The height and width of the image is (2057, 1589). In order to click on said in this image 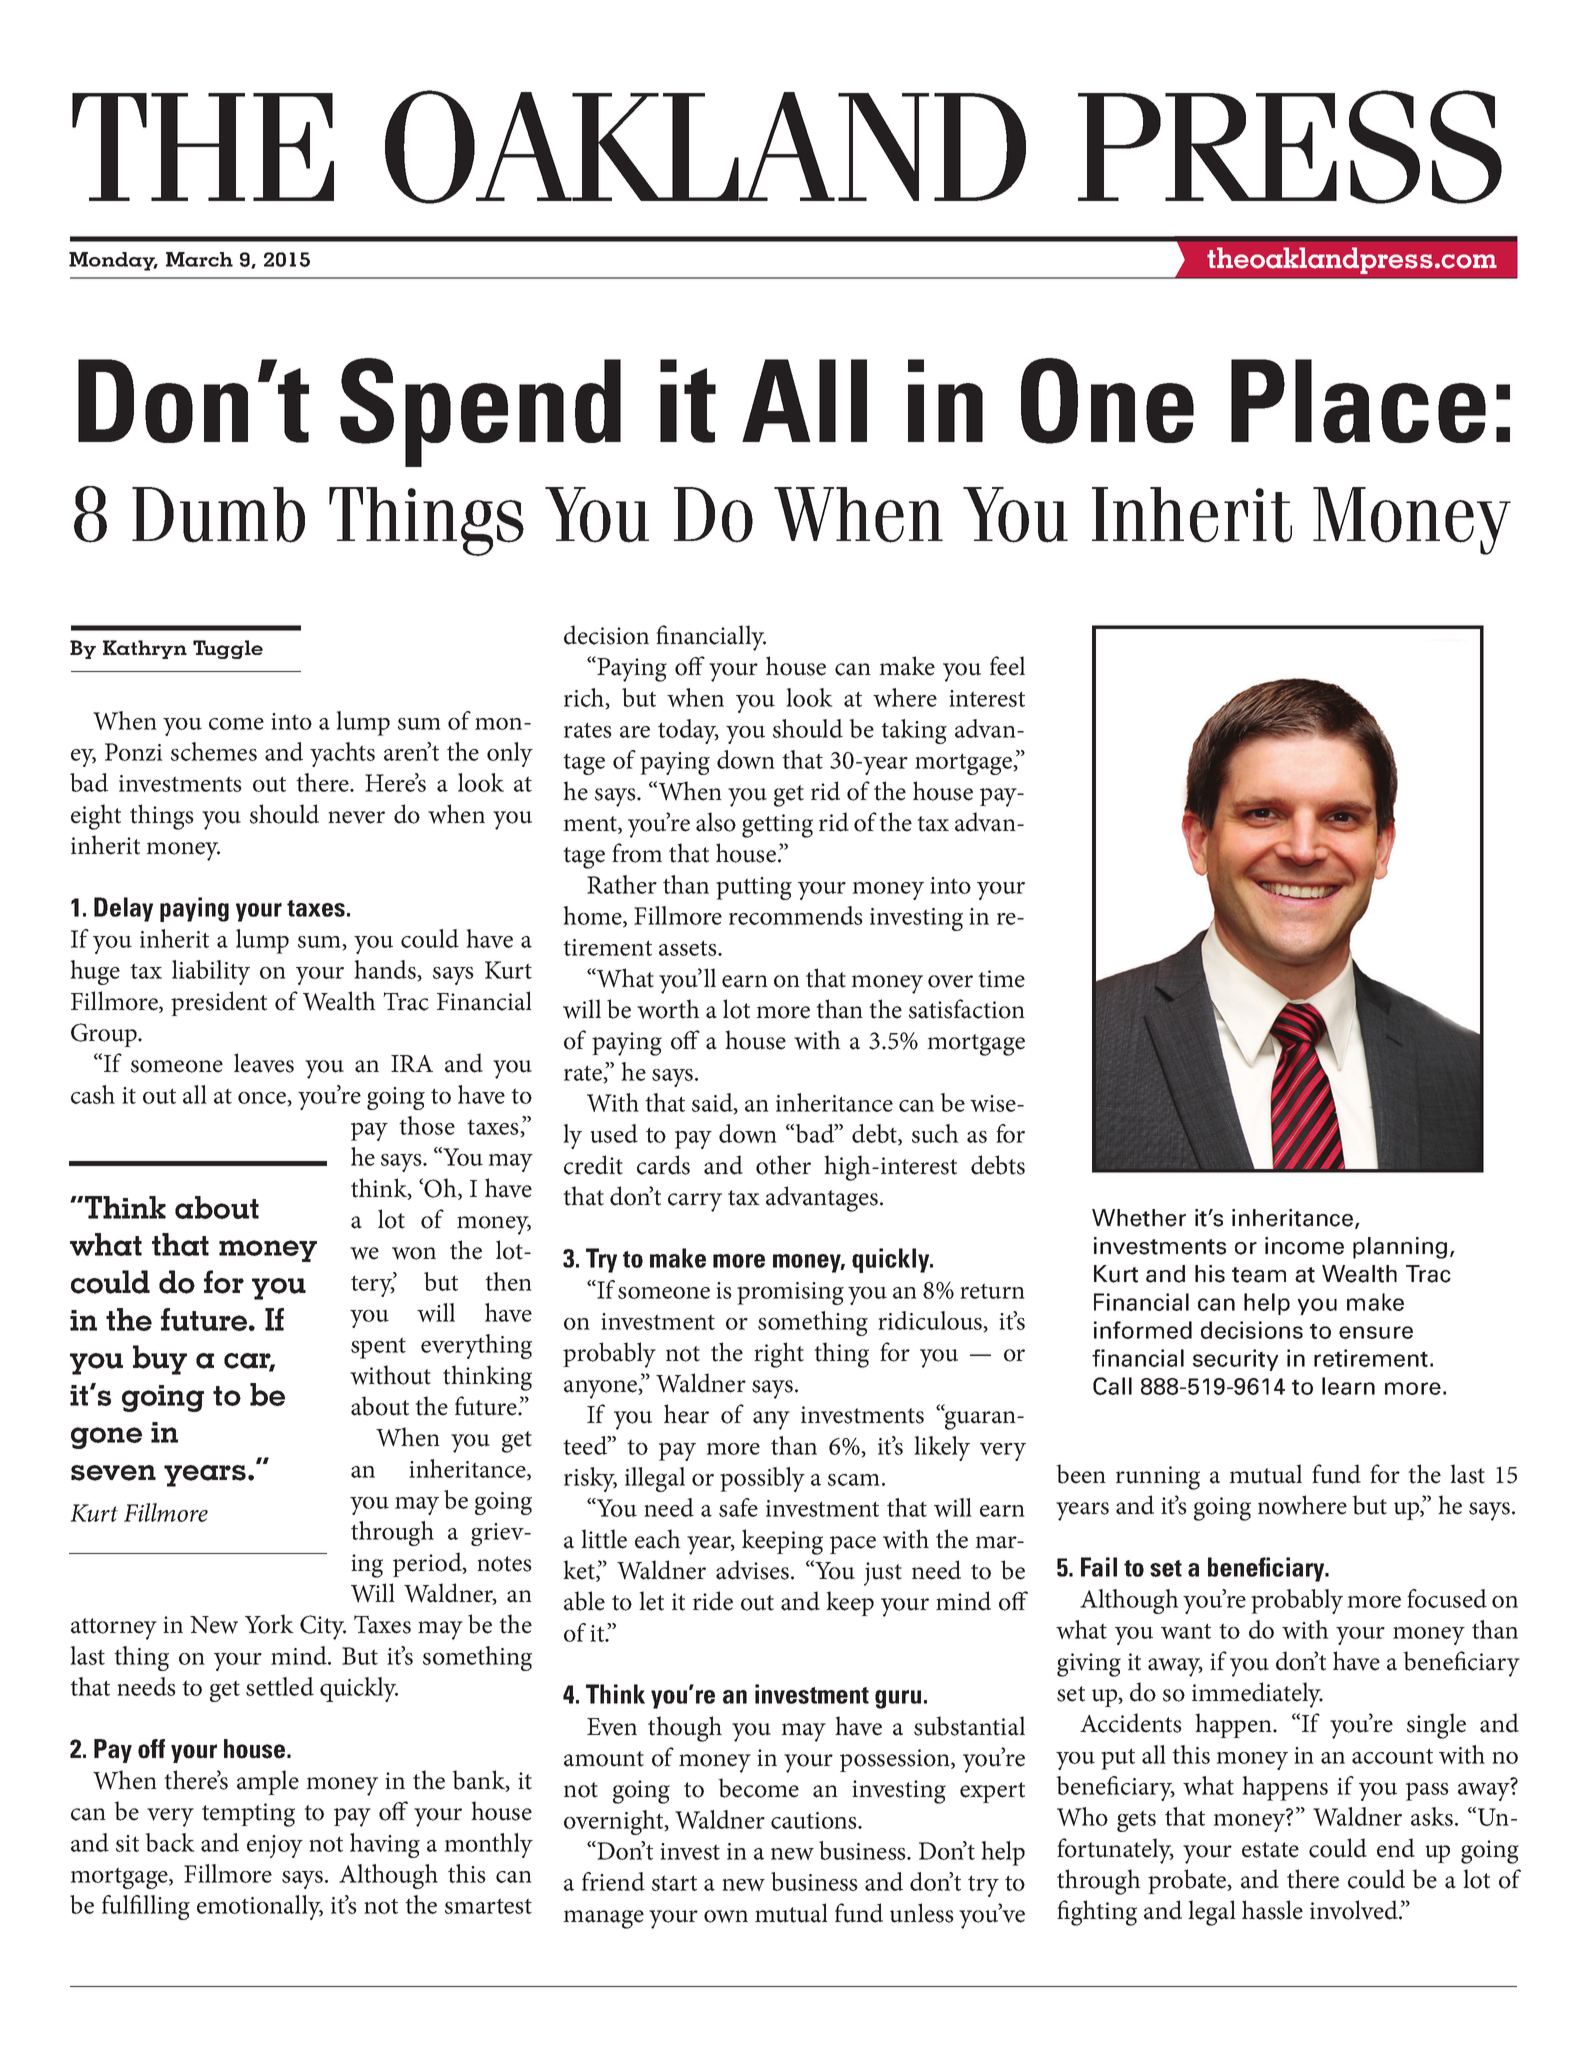, I will do `click(713, 1103)`.
